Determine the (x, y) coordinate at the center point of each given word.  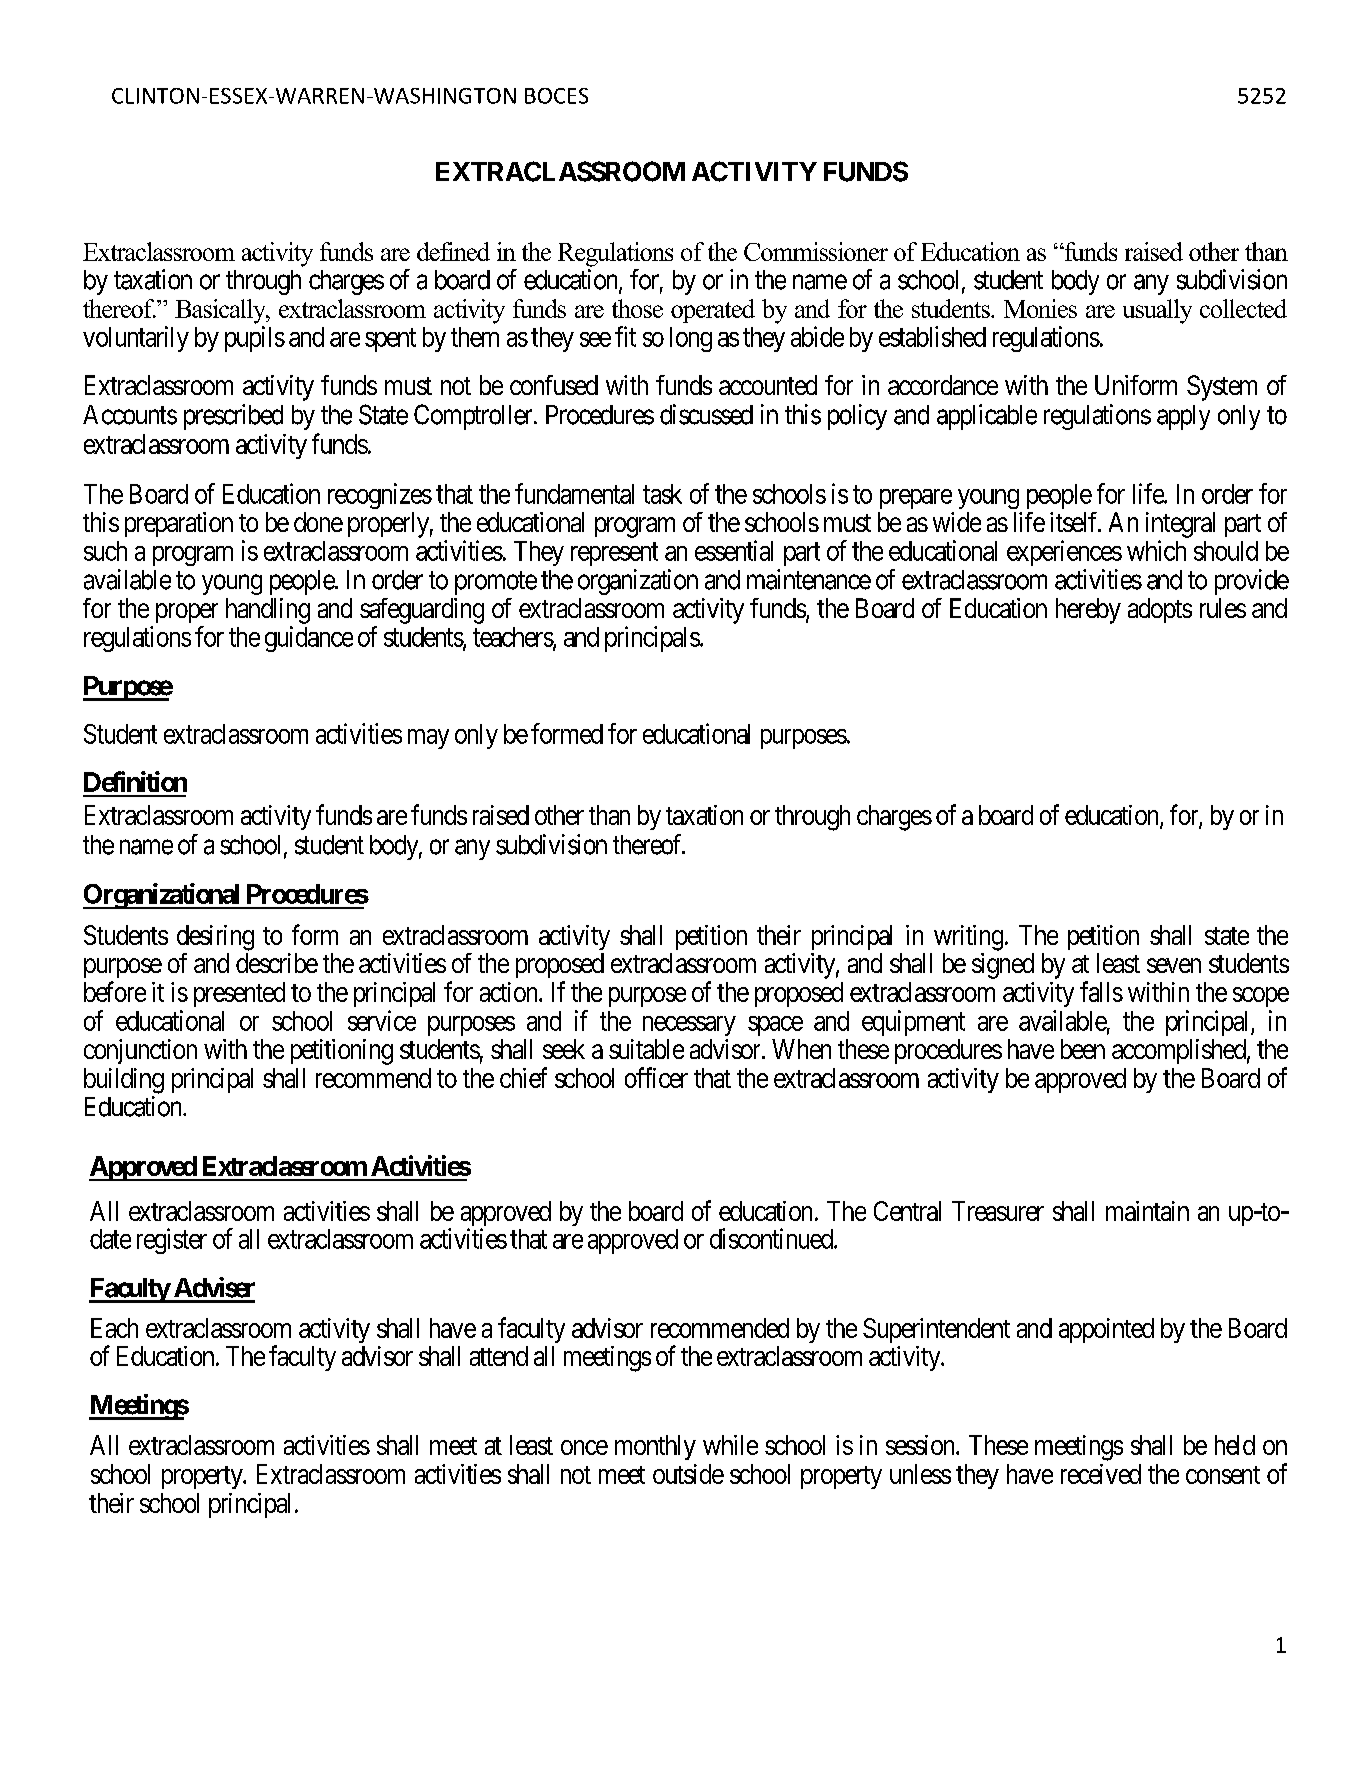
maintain (1147, 1211)
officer (656, 1077)
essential (734, 550)
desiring (215, 938)
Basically (221, 311)
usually (1157, 311)
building (124, 1081)
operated (713, 311)
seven (1174, 965)
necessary (689, 1026)
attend (499, 1356)
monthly (655, 1447)
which (1156, 550)
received (1101, 1474)
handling (268, 611)
